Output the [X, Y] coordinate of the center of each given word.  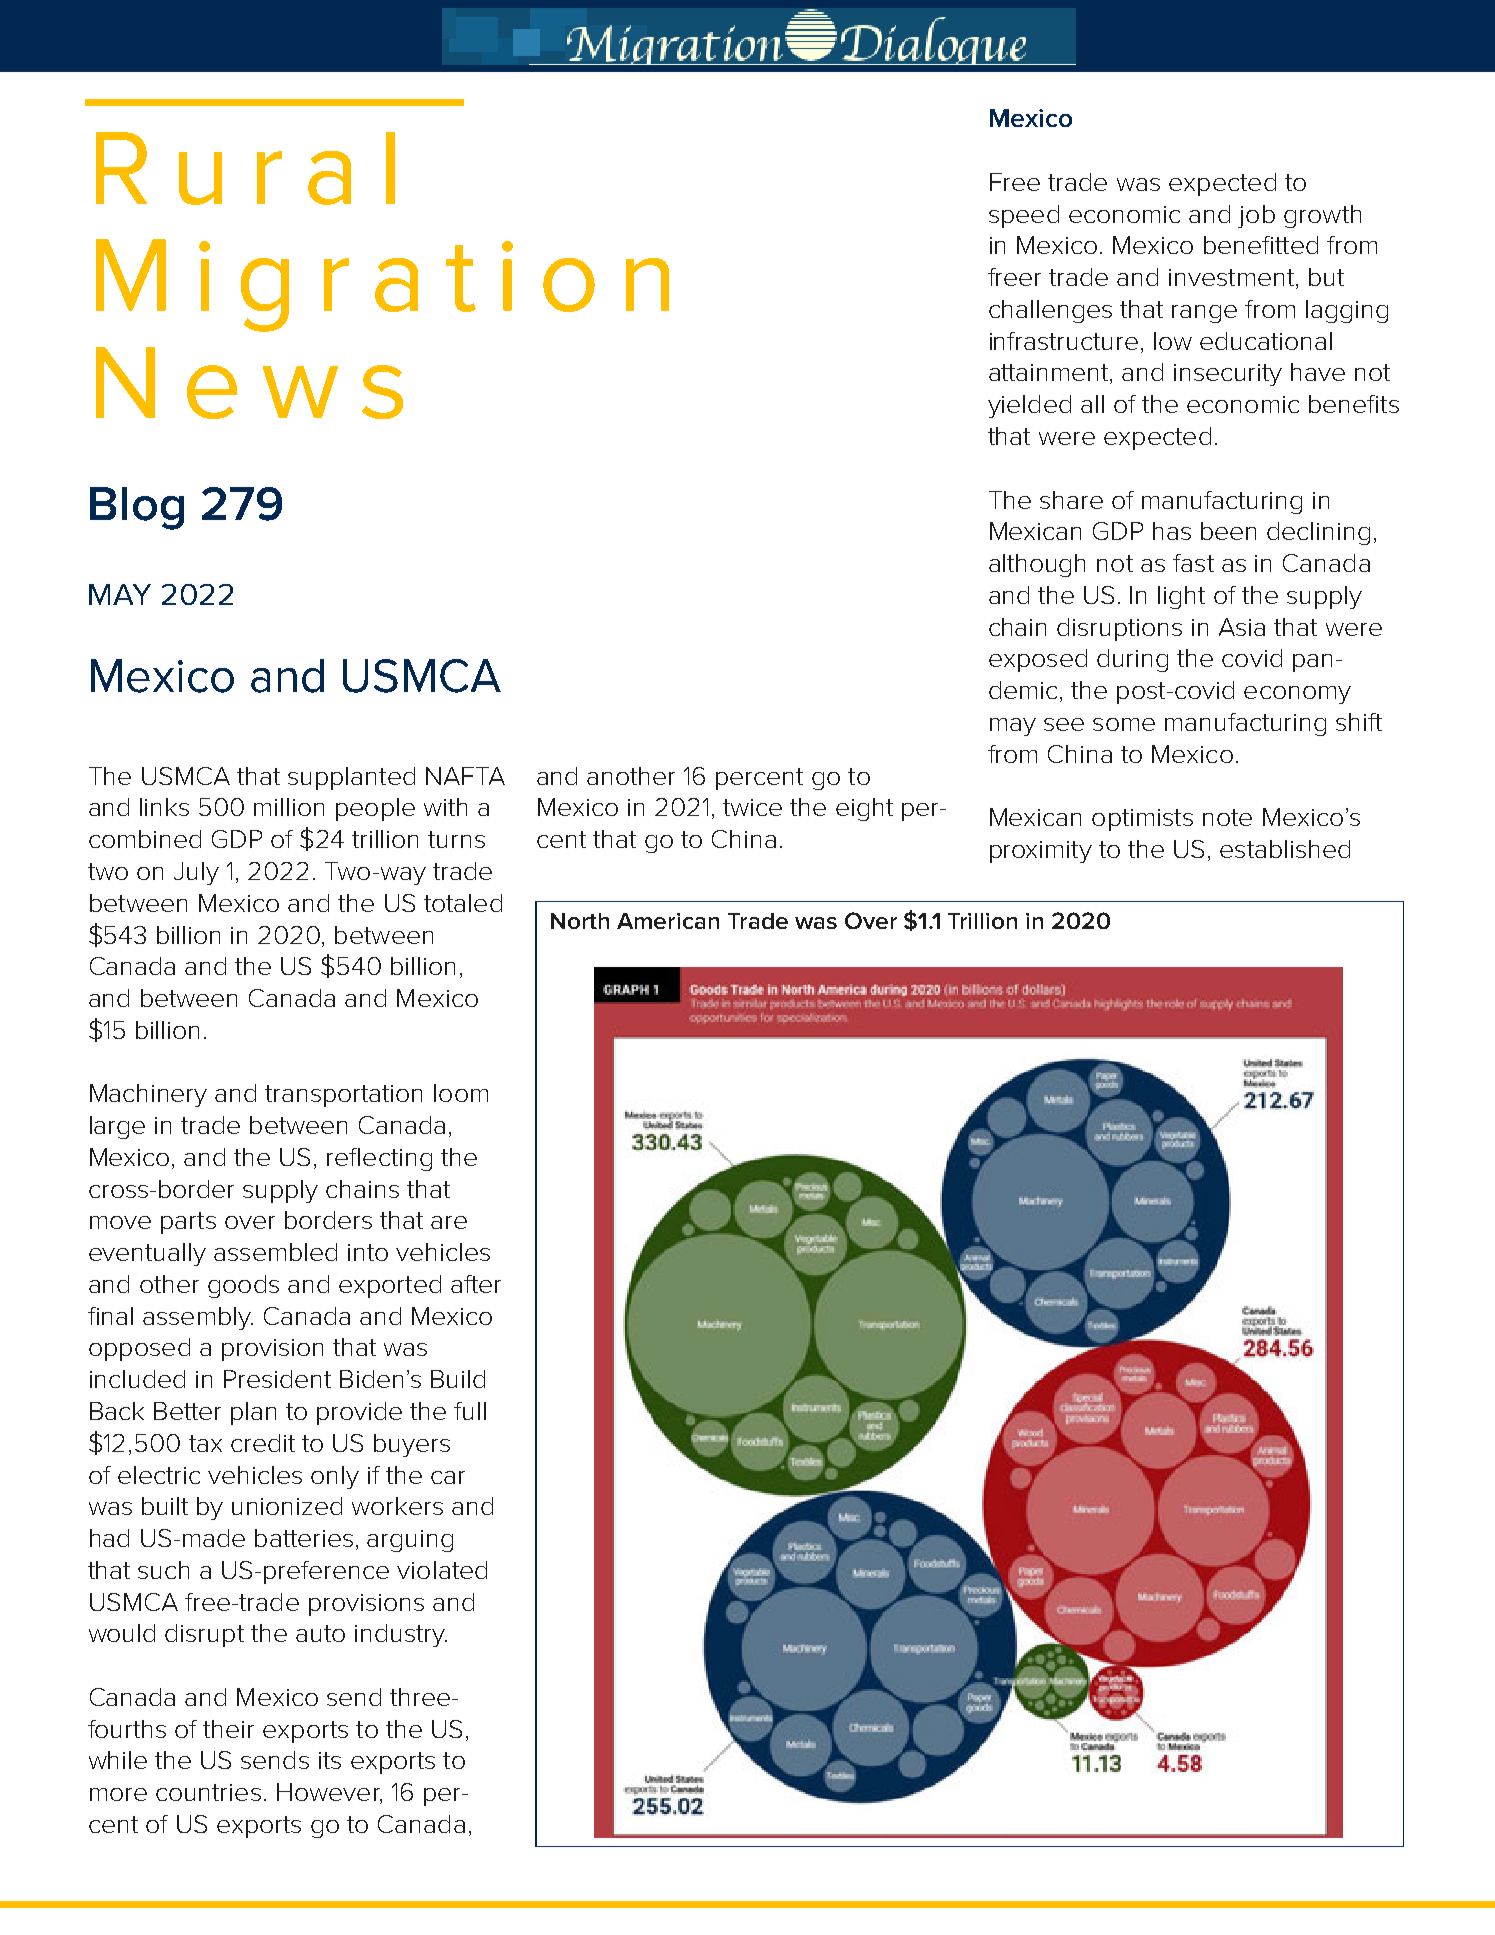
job [1256, 216]
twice [752, 807]
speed [1024, 216]
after [476, 1284]
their [228, 1729]
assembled [275, 1252]
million [289, 807]
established [1285, 849]
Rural [245, 168]
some [1124, 724]
